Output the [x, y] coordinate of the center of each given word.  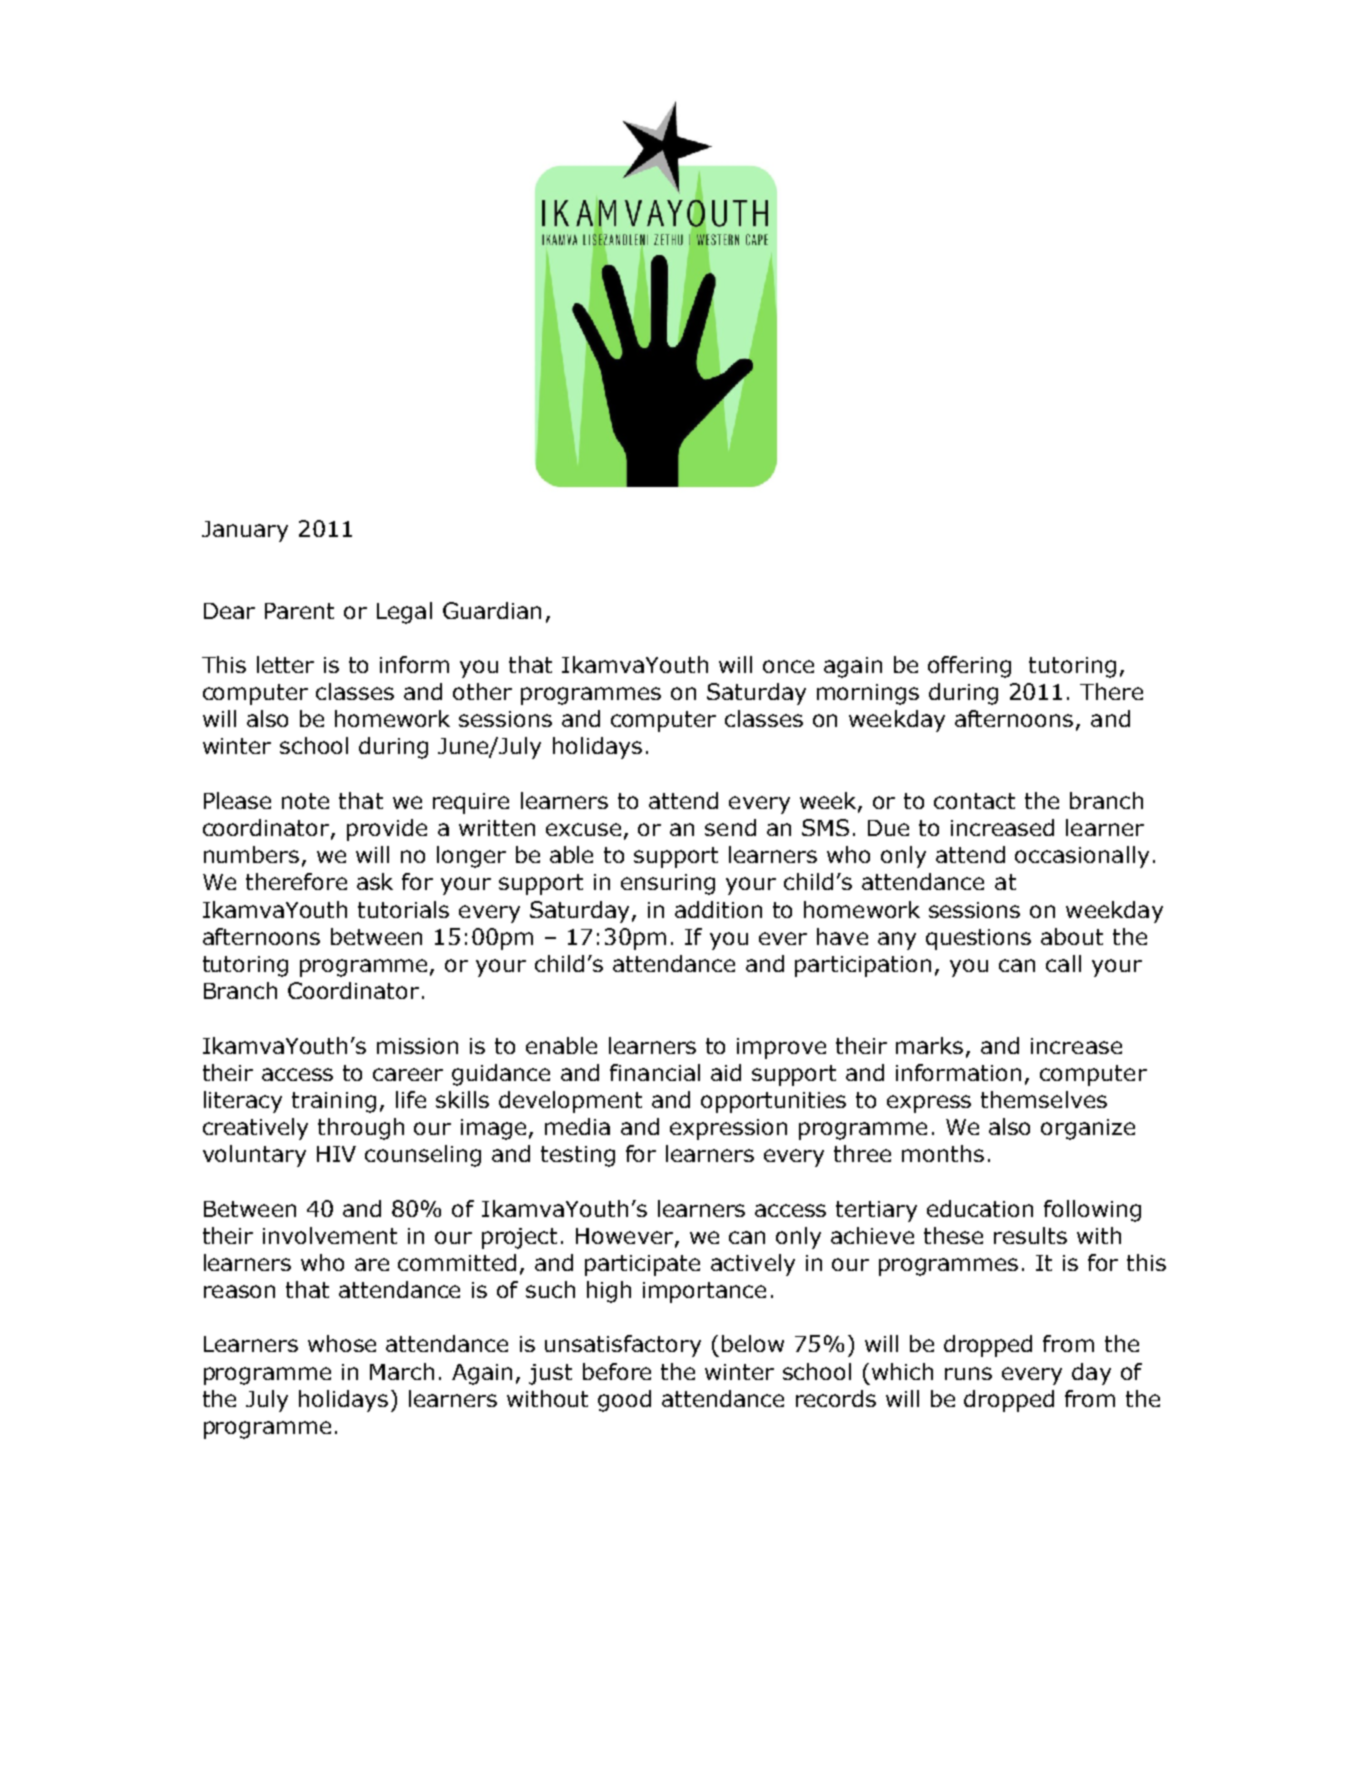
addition [718, 909]
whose [342, 1343]
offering [969, 667]
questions [978, 939]
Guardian [492, 610]
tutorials [403, 909]
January [245, 531]
